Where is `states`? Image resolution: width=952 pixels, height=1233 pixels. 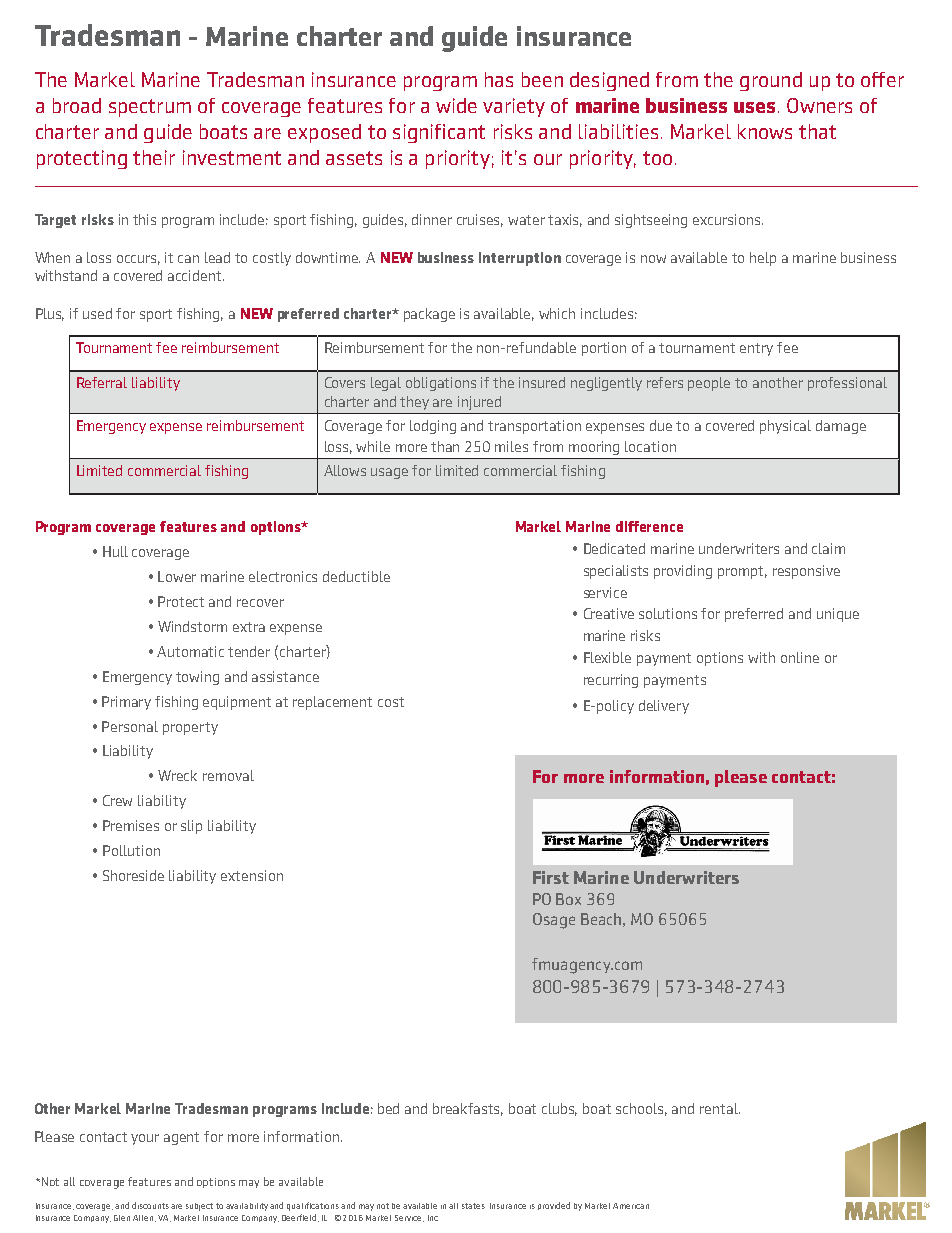 states is located at coordinates (473, 1206).
